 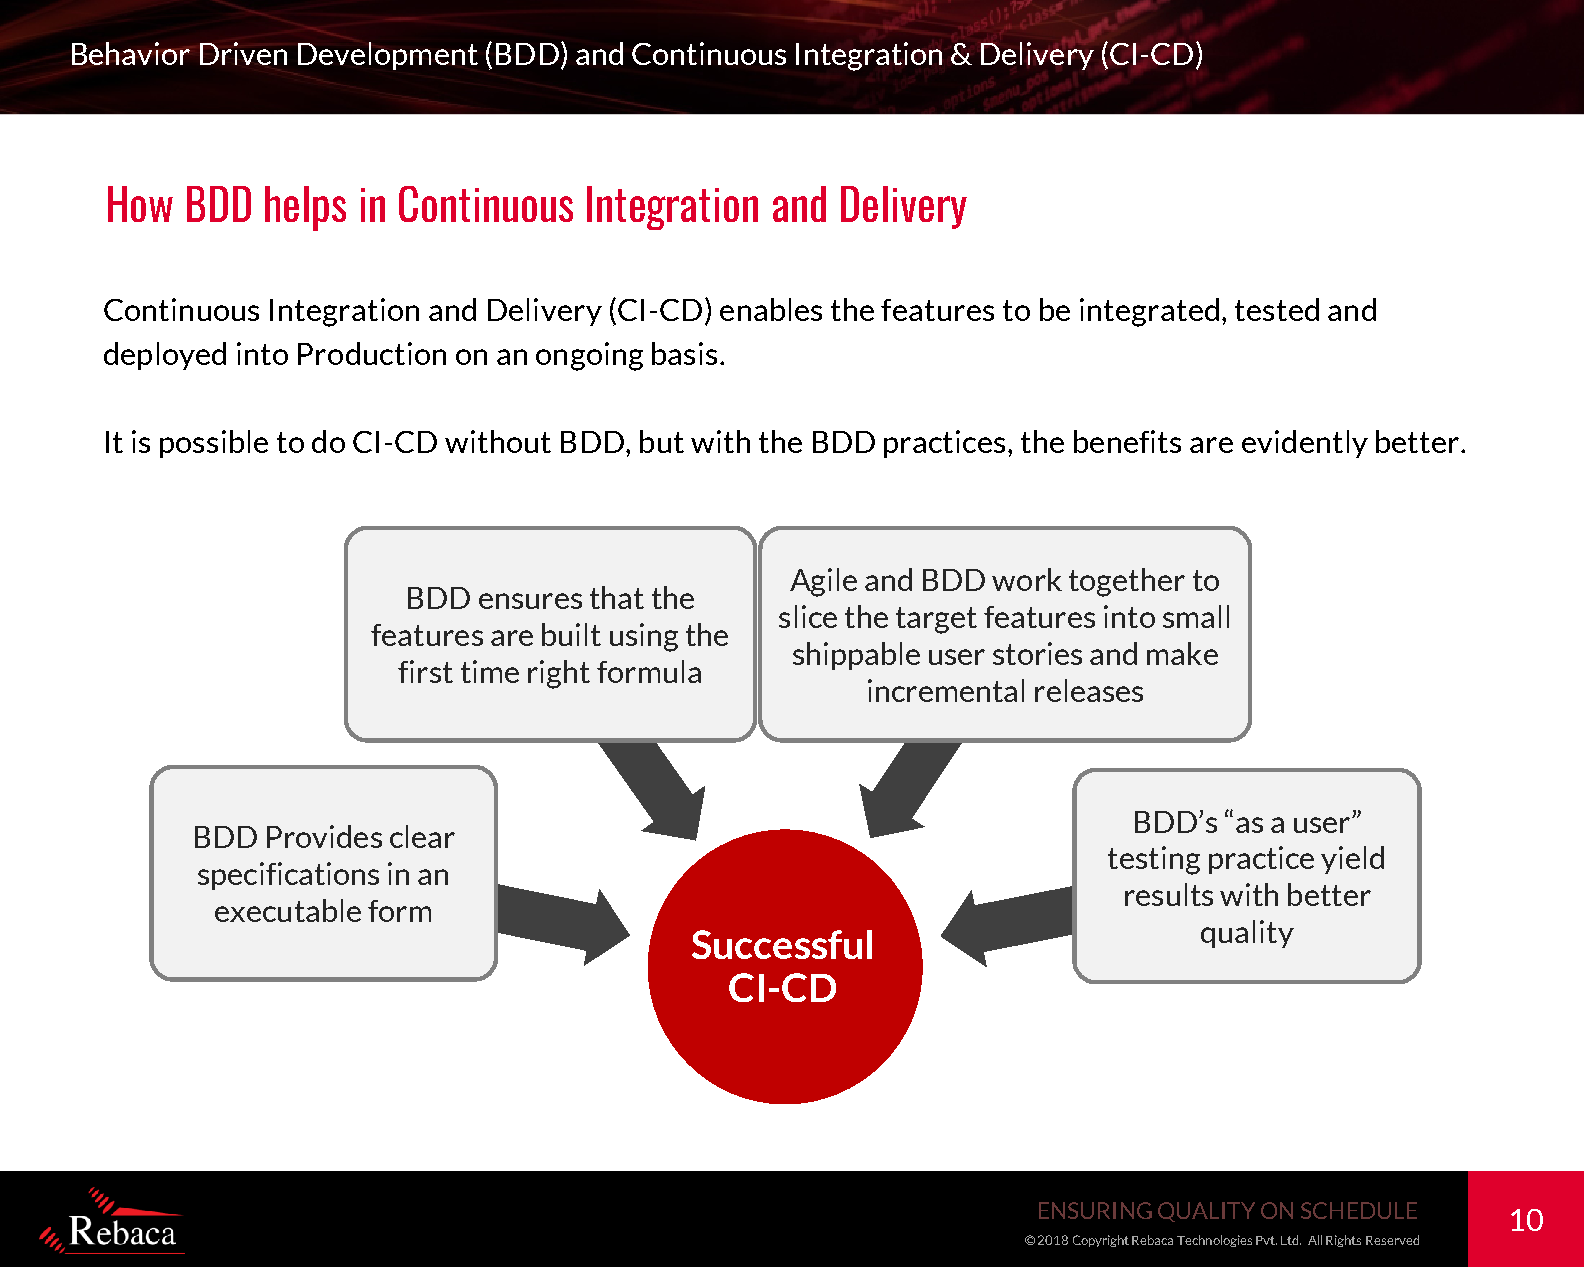 I want to click on first, so click(x=425, y=671).
